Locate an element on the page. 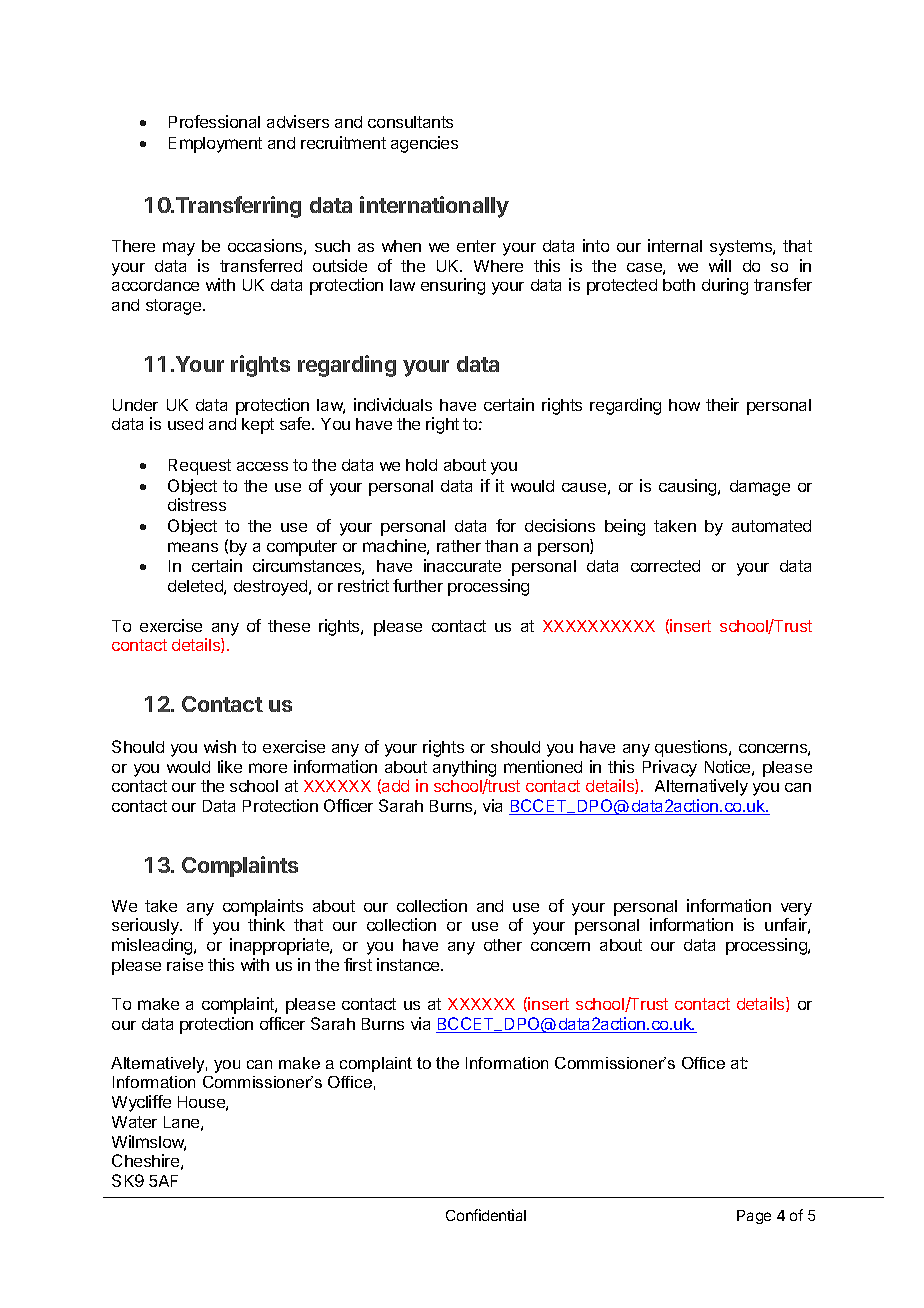 The width and height of the document is (924, 1308). causing is located at coordinates (689, 487).
